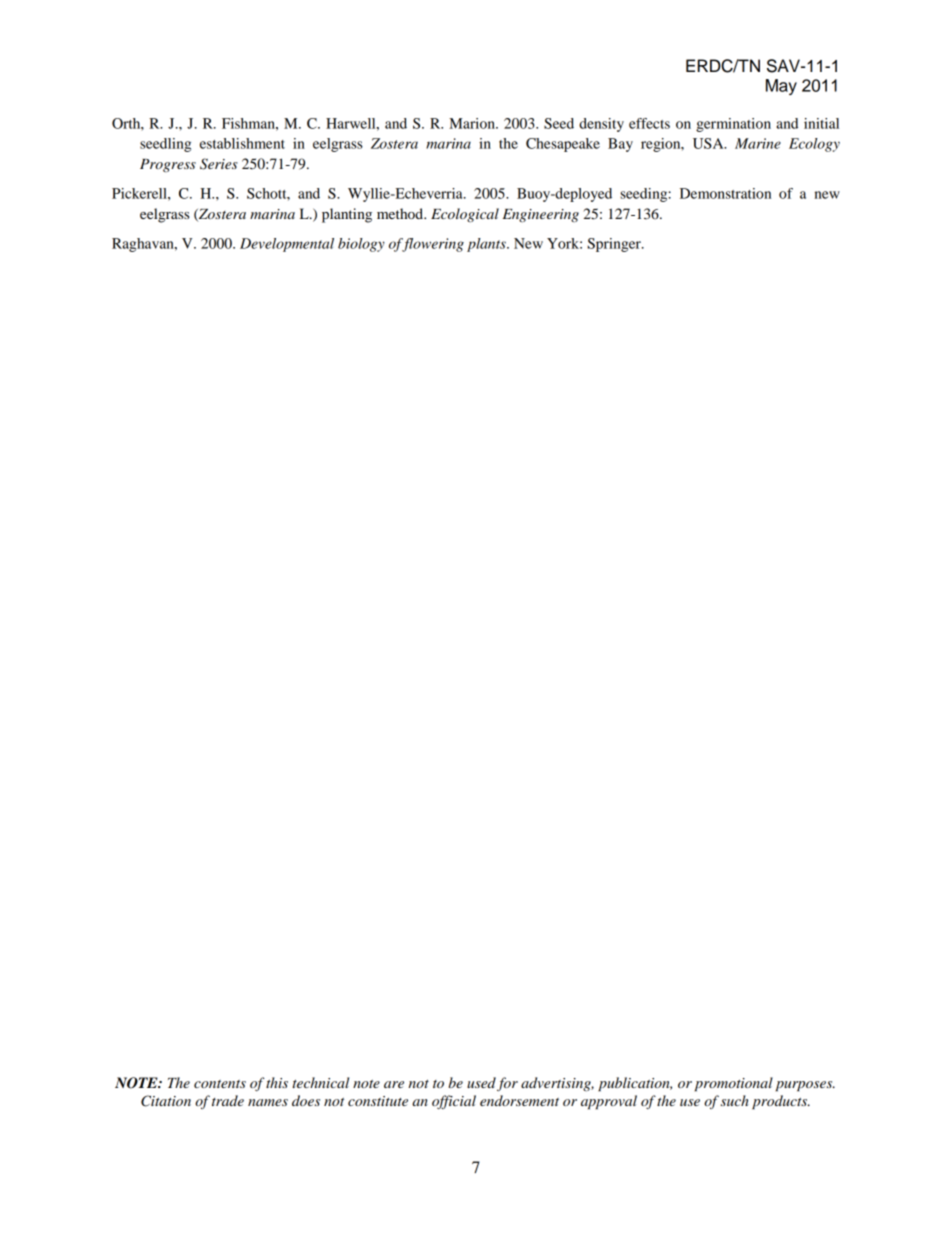 This page has height=1233, width=952. Describe the element at coordinates (220, 1084) in the page. I see `contents` at that location.
